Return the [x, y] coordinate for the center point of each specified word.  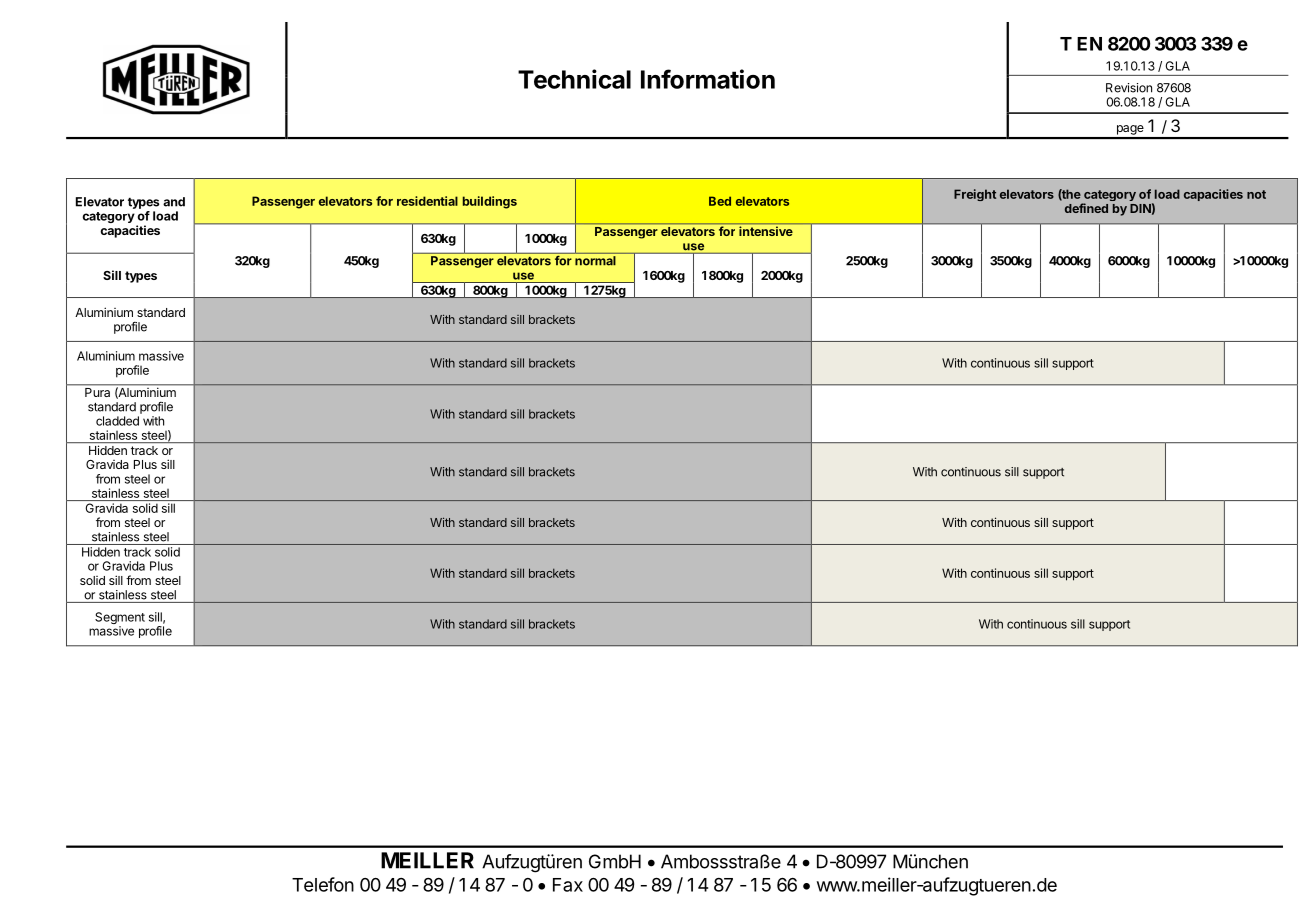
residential [427, 201]
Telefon [323, 884]
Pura [97, 392]
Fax [568, 885]
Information [708, 79]
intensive [766, 231]
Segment [120, 619]
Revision [1129, 88]
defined [1086, 208]
